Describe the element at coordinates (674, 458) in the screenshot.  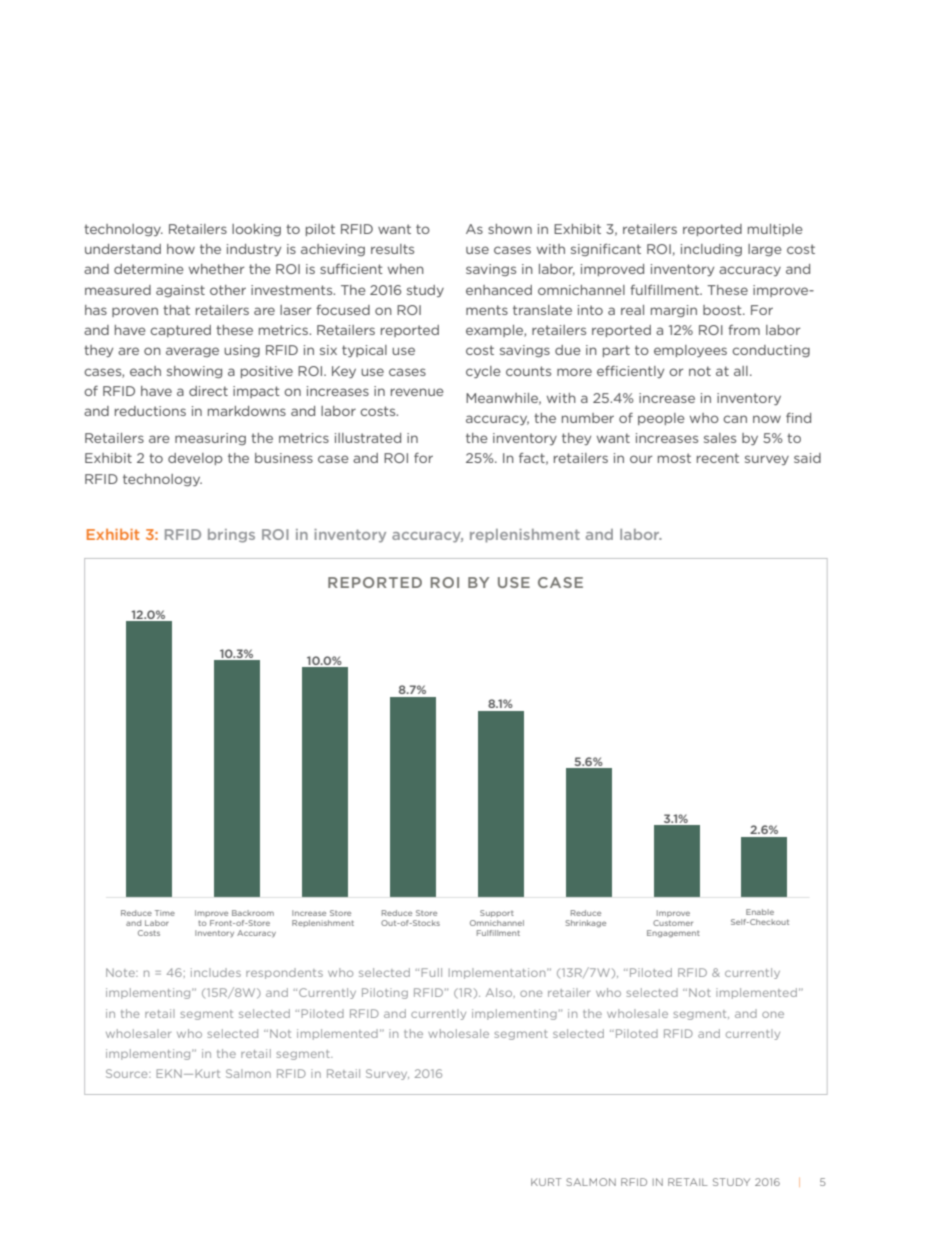
I see `most` at that location.
